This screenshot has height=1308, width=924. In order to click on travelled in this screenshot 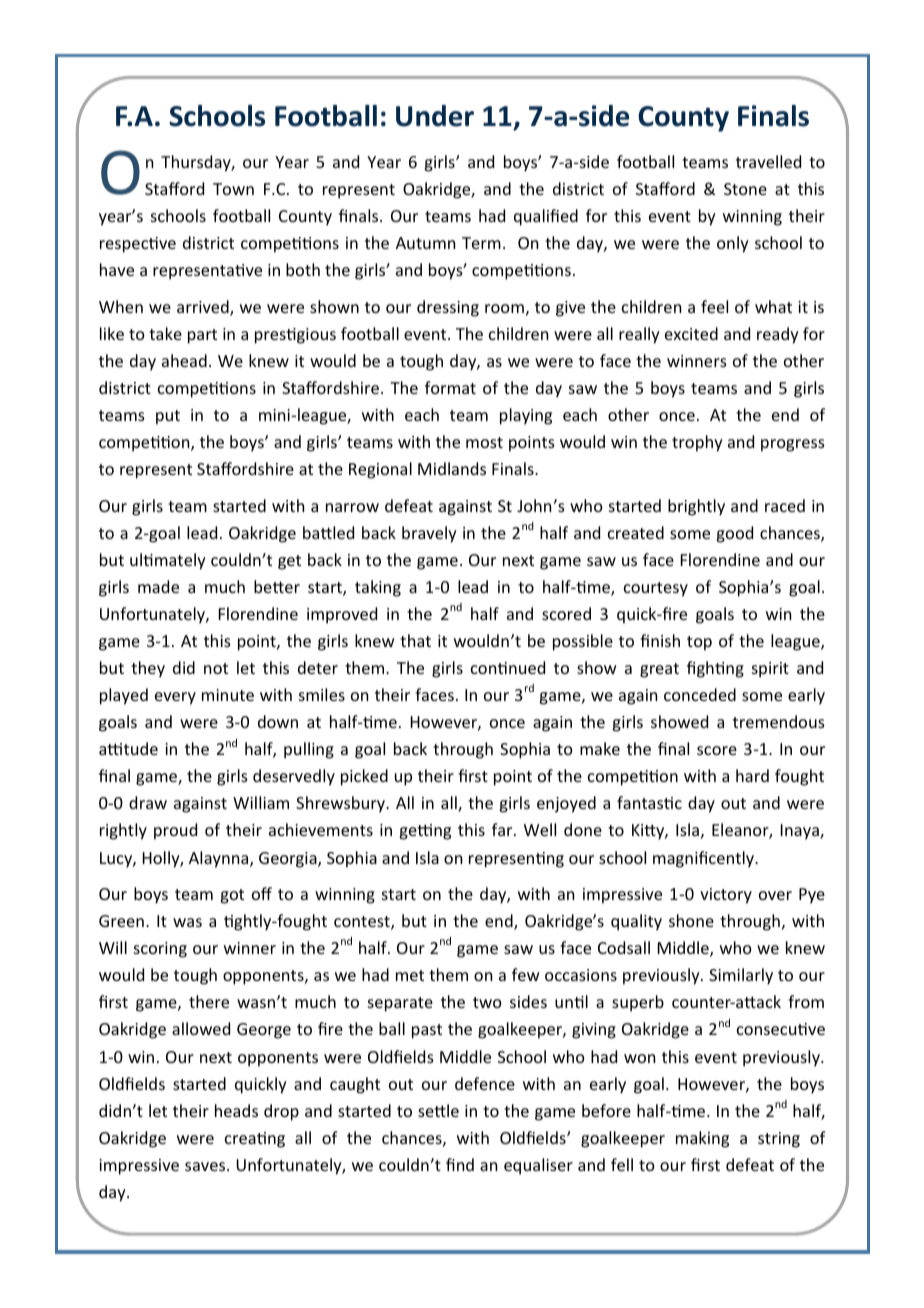, I will do `click(768, 161)`.
